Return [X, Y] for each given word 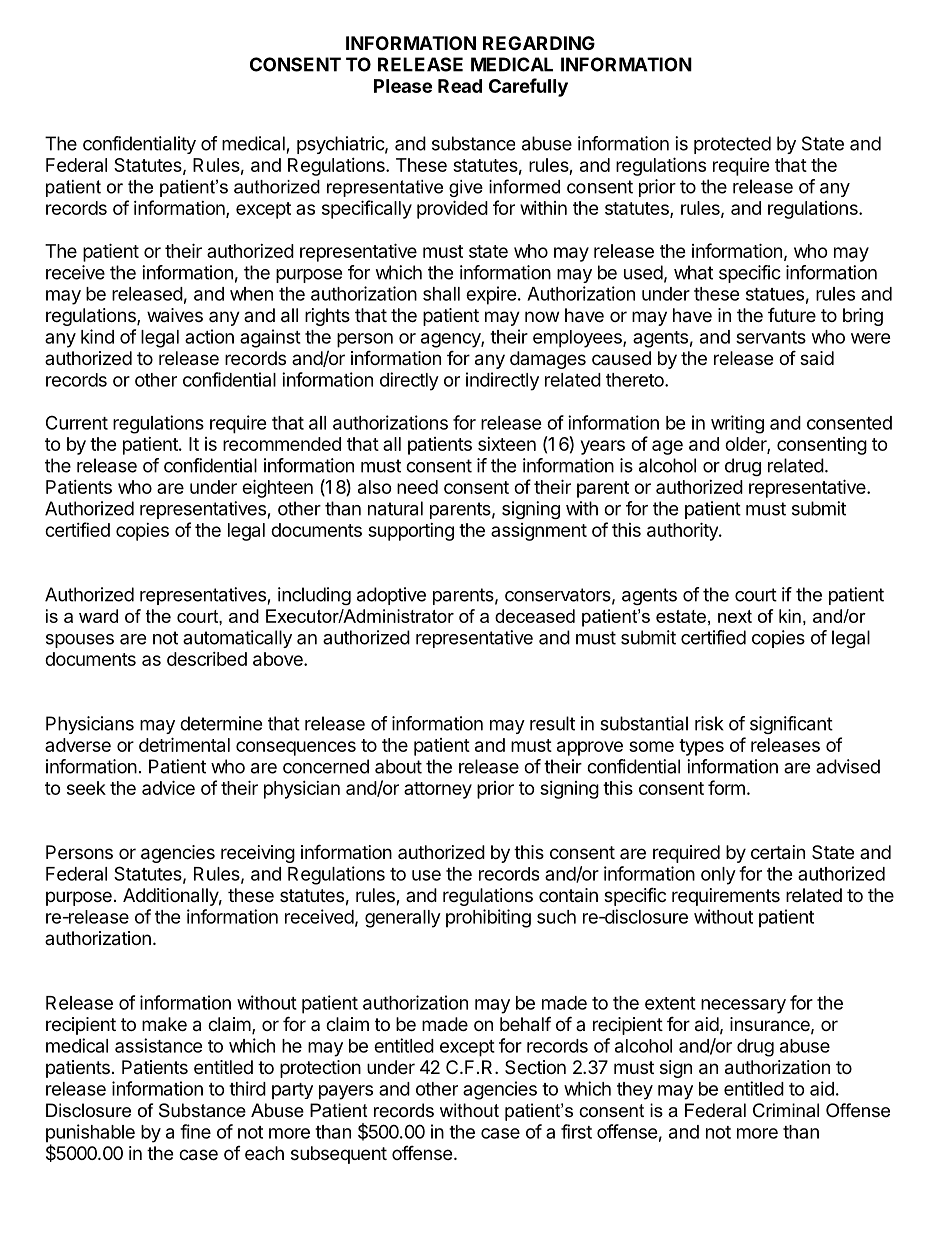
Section [535, 1067]
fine [195, 1131]
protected [732, 145]
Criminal [786, 1110]
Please [403, 86]
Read [460, 86]
